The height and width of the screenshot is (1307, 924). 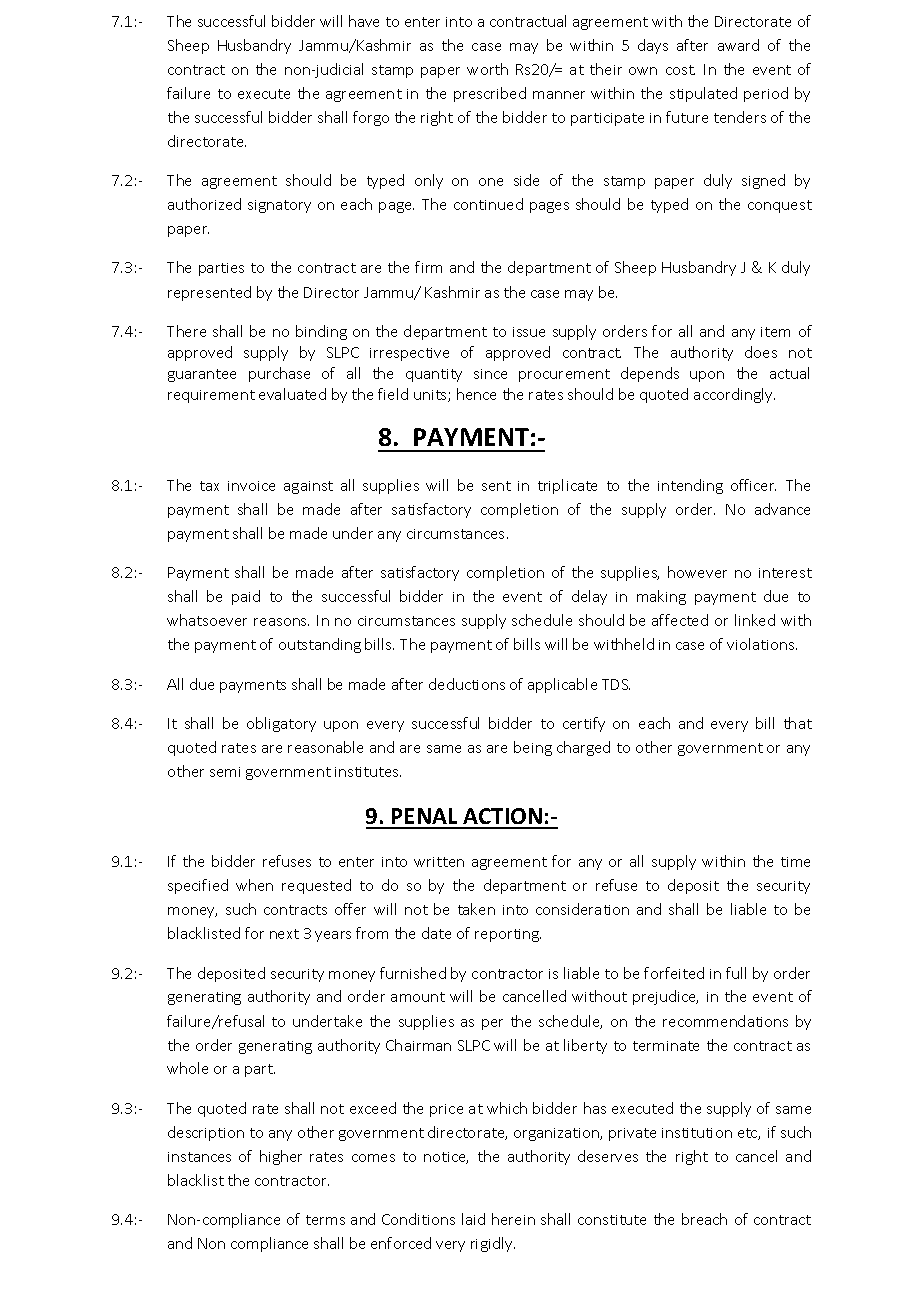 What do you see at coordinates (487, 69) in the screenshot?
I see `worth` at bounding box center [487, 69].
